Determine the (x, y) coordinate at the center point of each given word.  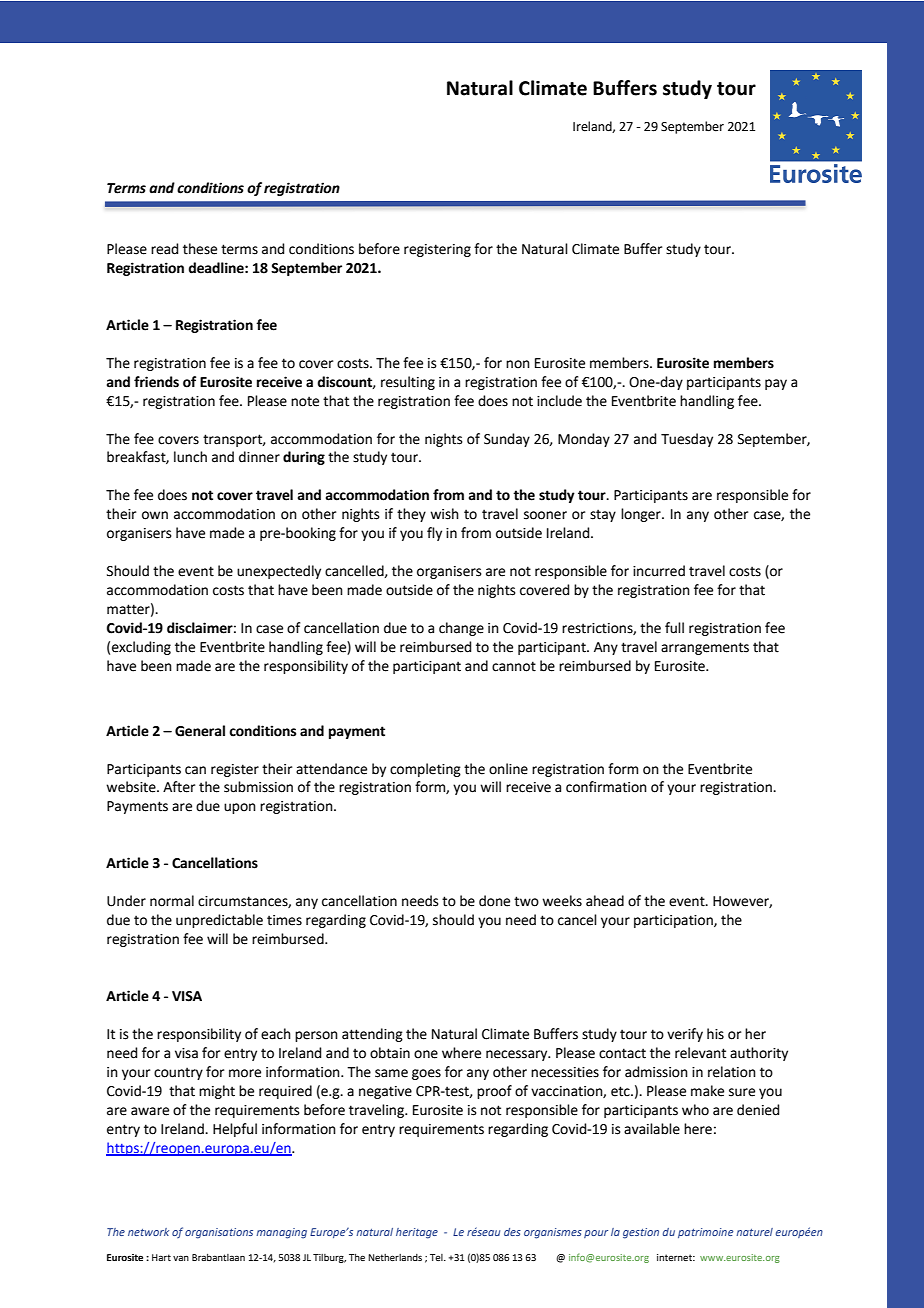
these (200, 249)
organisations (219, 1233)
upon (240, 808)
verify (685, 1035)
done (494, 901)
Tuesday (687, 440)
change (461, 629)
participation (674, 921)
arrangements (705, 648)
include (559, 401)
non (518, 364)
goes (426, 1074)
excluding (141, 648)
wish (444, 514)
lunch (190, 457)
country (178, 1073)
